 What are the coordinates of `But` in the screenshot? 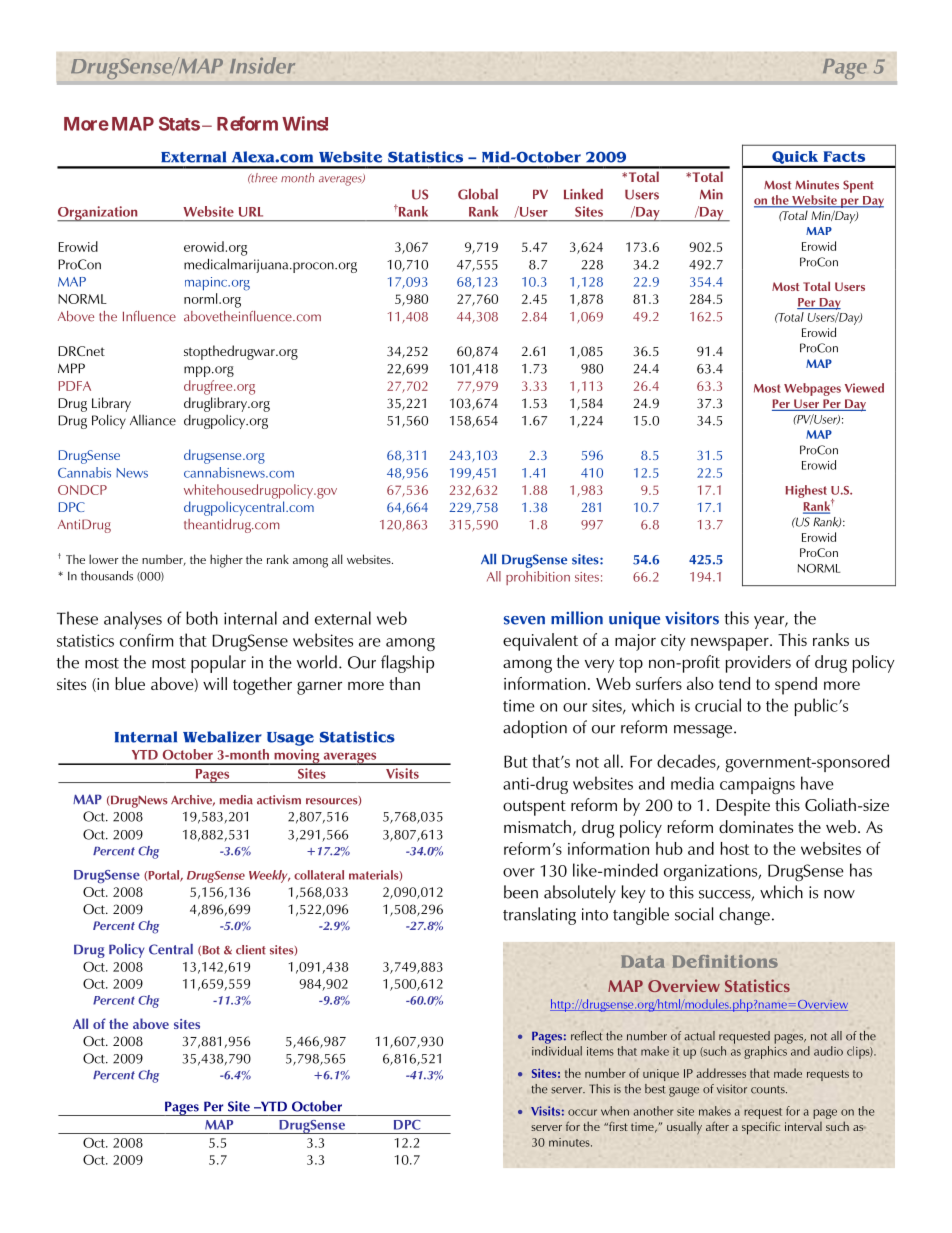 It's located at (516, 761).
